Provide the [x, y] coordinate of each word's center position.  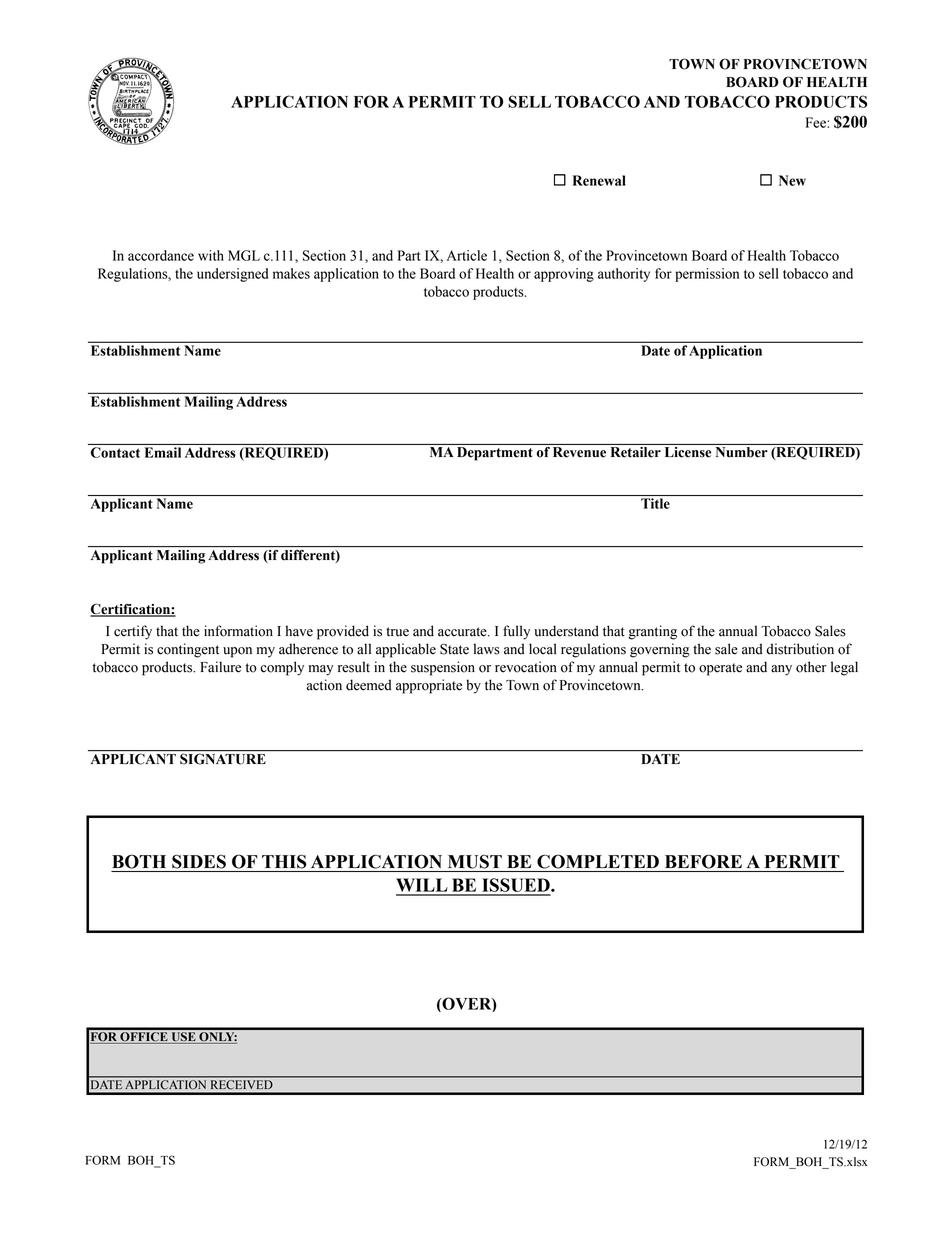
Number [742, 452]
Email [163, 452]
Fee [817, 122]
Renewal [599, 180]
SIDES [199, 862]
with [211, 255]
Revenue [579, 452]
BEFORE [703, 861]
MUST [475, 862]
